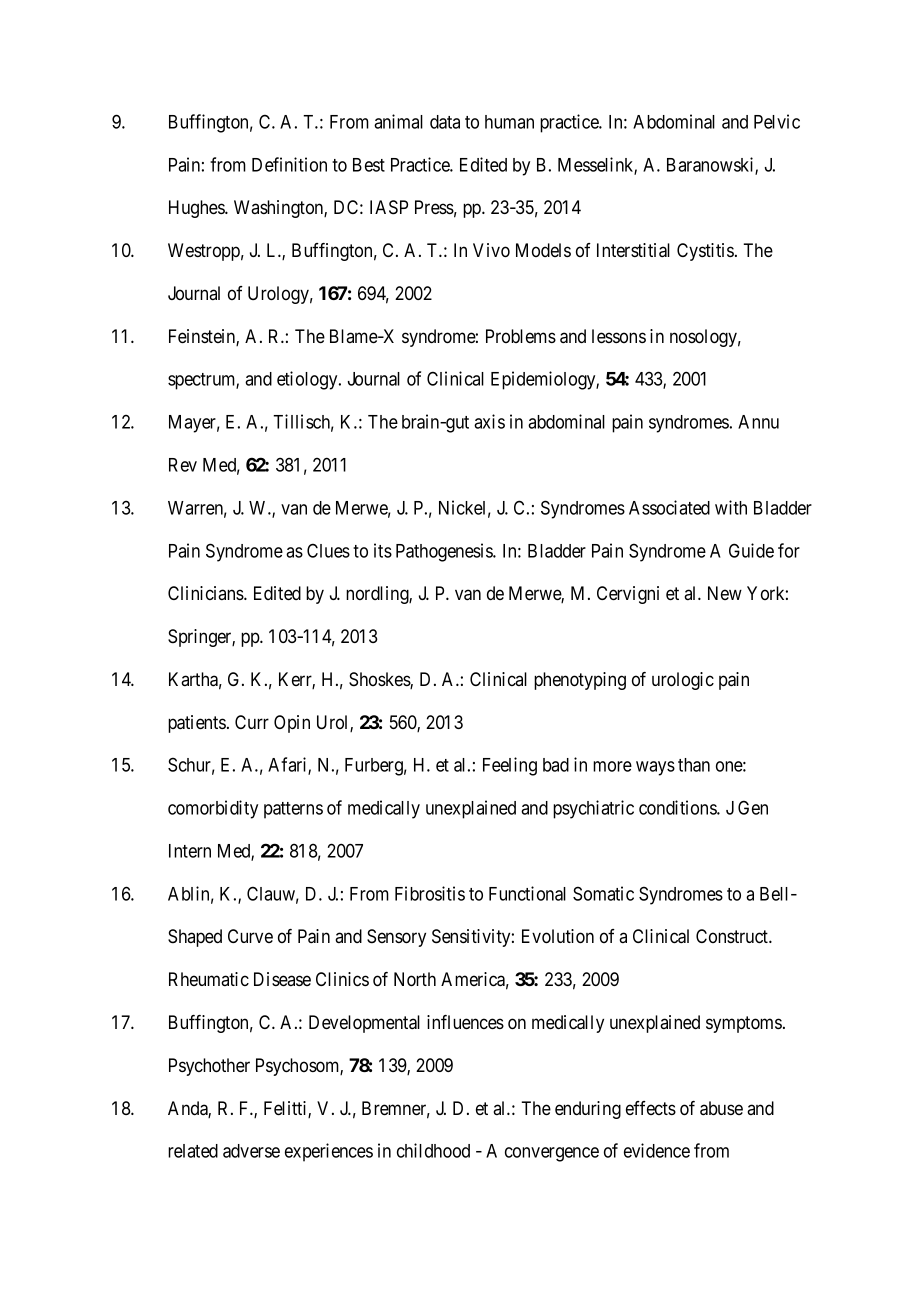 Image resolution: width=924 pixels, height=1308 pixels. What do you see at coordinates (580, 681) in the screenshot?
I see `phenotyping` at bounding box center [580, 681].
